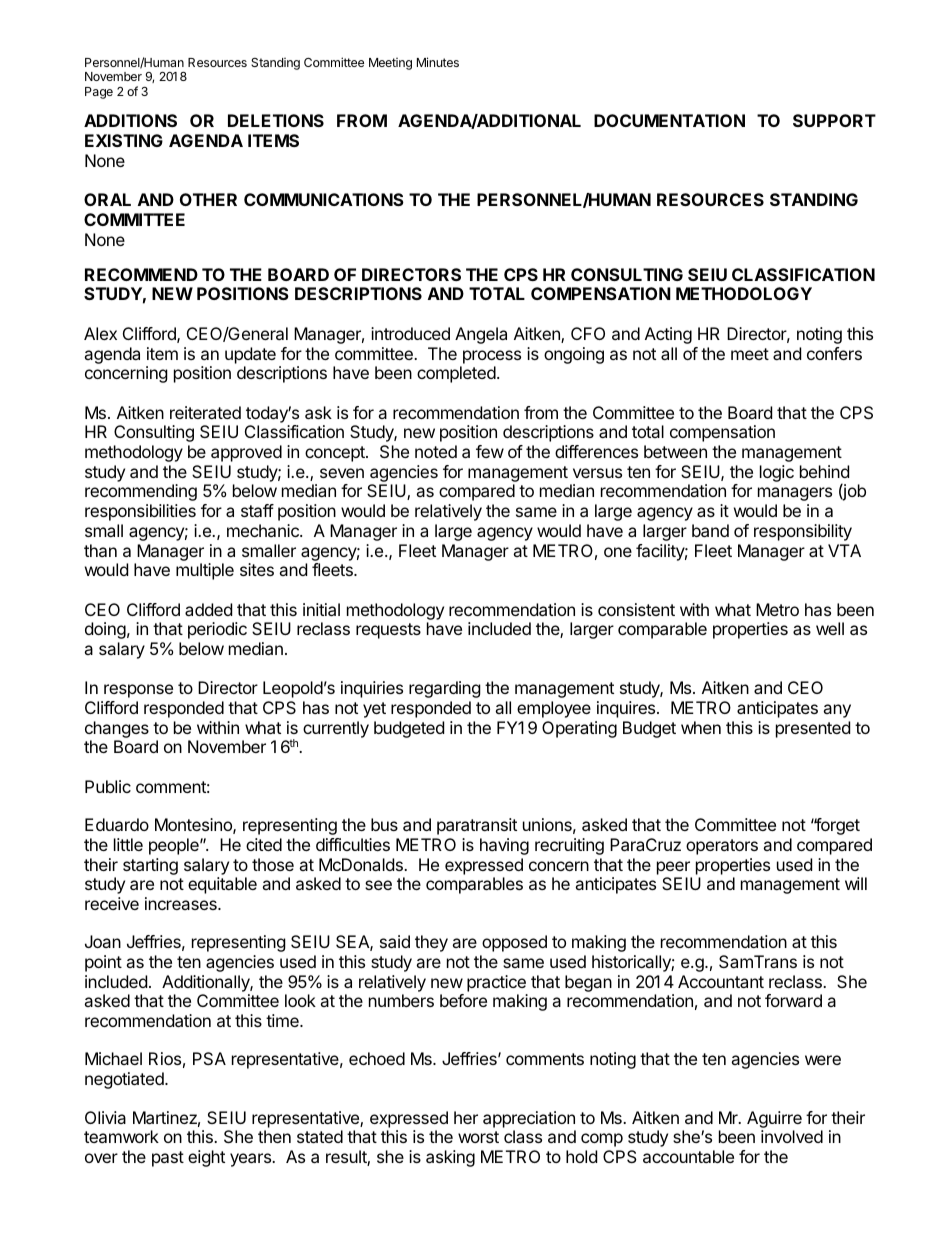  I want to click on worst, so click(478, 1137).
